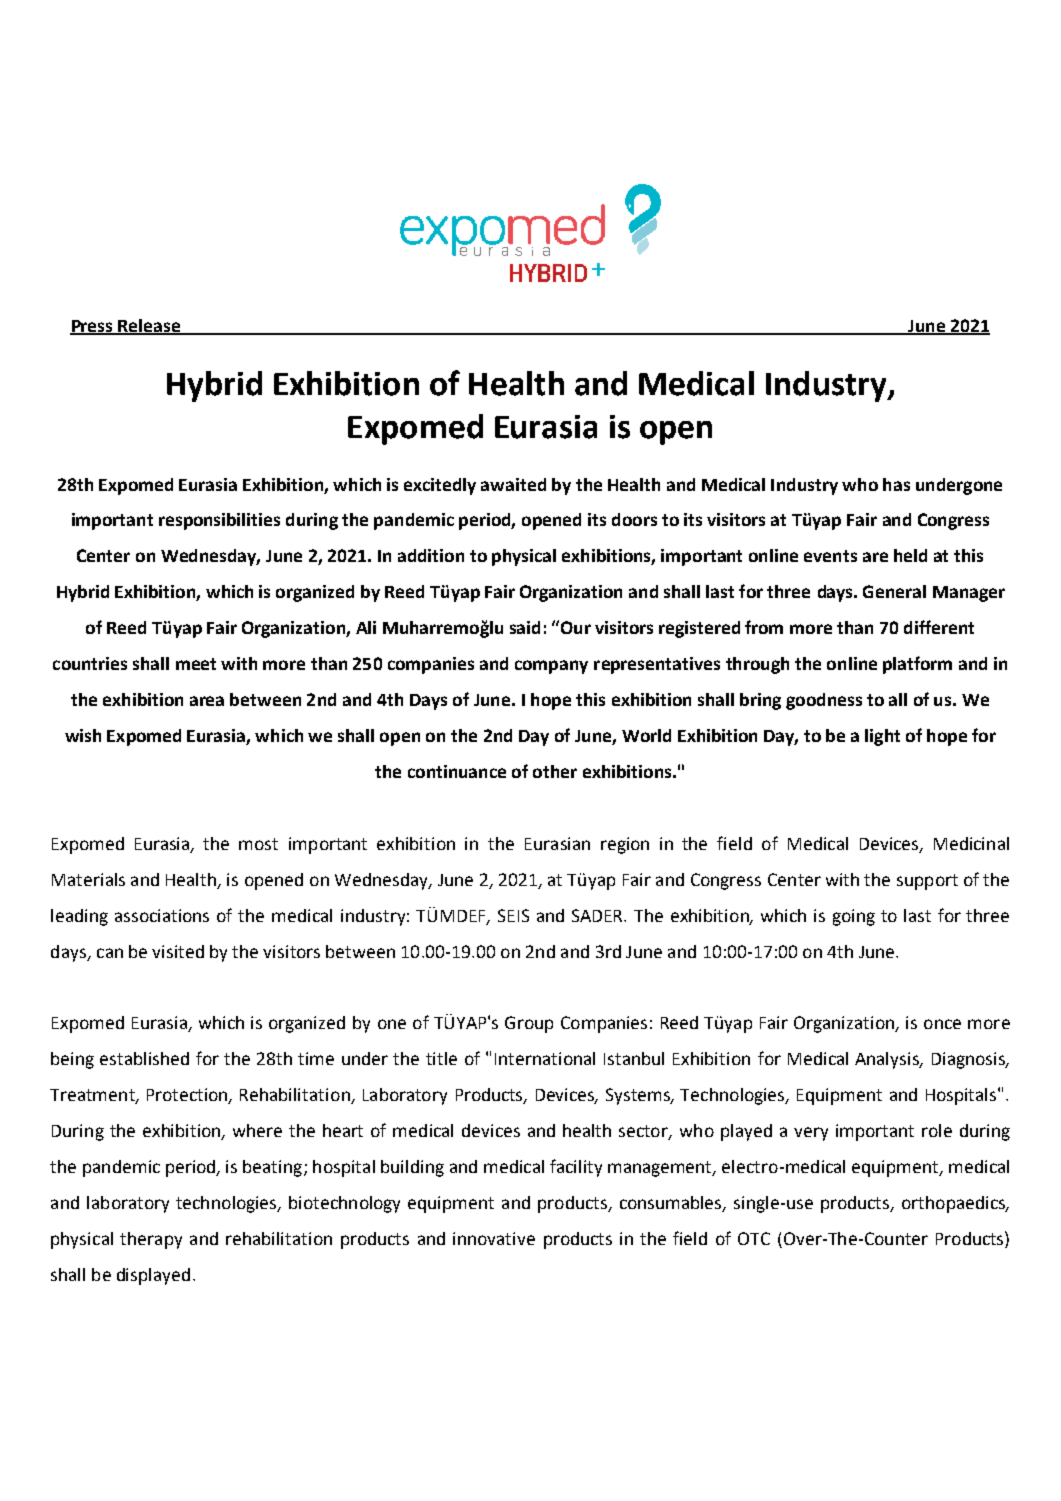  Describe the element at coordinates (513, 484) in the screenshot. I see `awaited` at that location.
